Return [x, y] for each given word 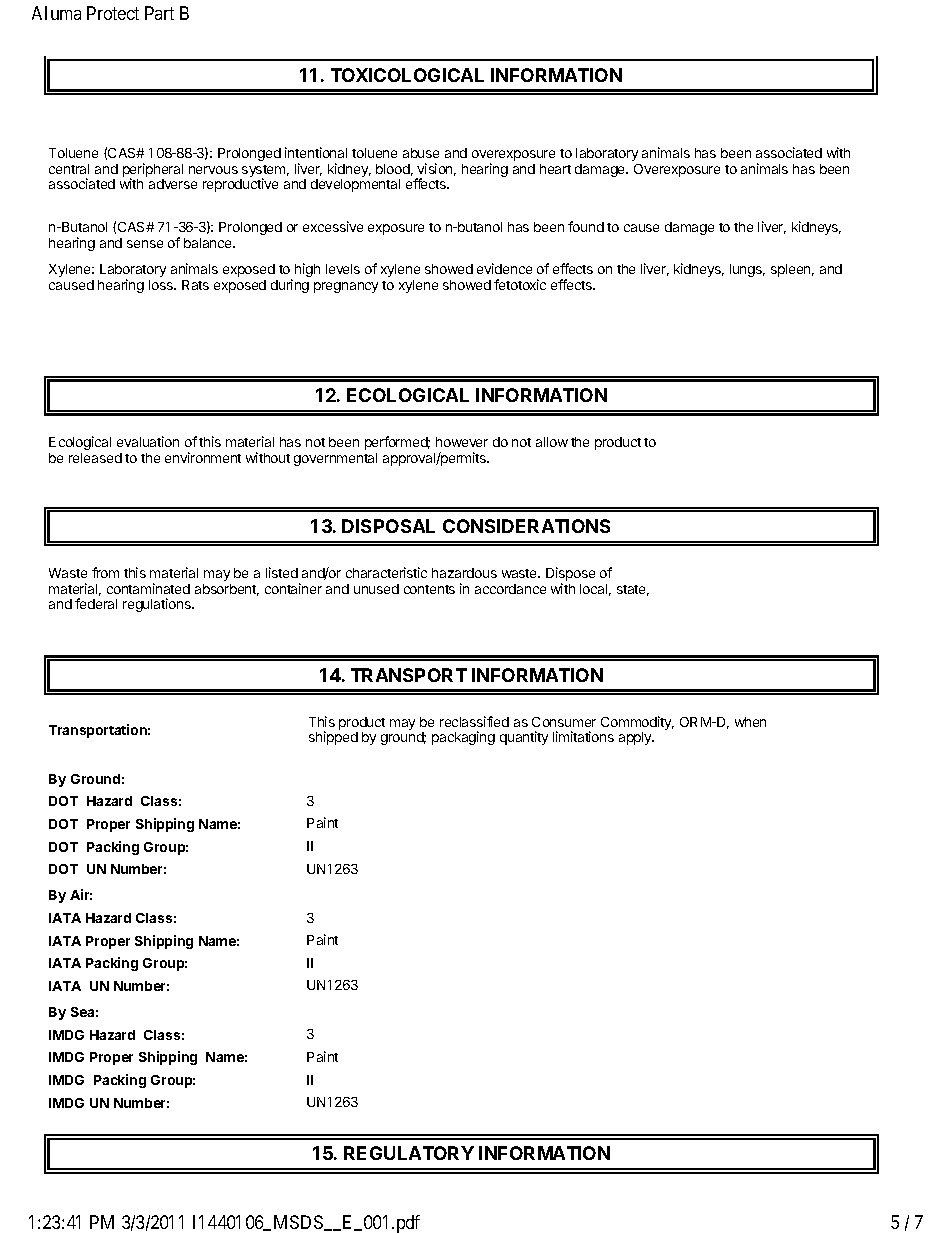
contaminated [148, 588]
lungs [747, 270]
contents [429, 589]
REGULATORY [409, 1153]
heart [555, 169]
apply [636, 738]
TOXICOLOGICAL [407, 75]
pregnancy [346, 287]
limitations [583, 736]
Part [159, 13]
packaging [463, 738]
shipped [333, 738]
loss [162, 285]
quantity [524, 738]
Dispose [570, 575]
